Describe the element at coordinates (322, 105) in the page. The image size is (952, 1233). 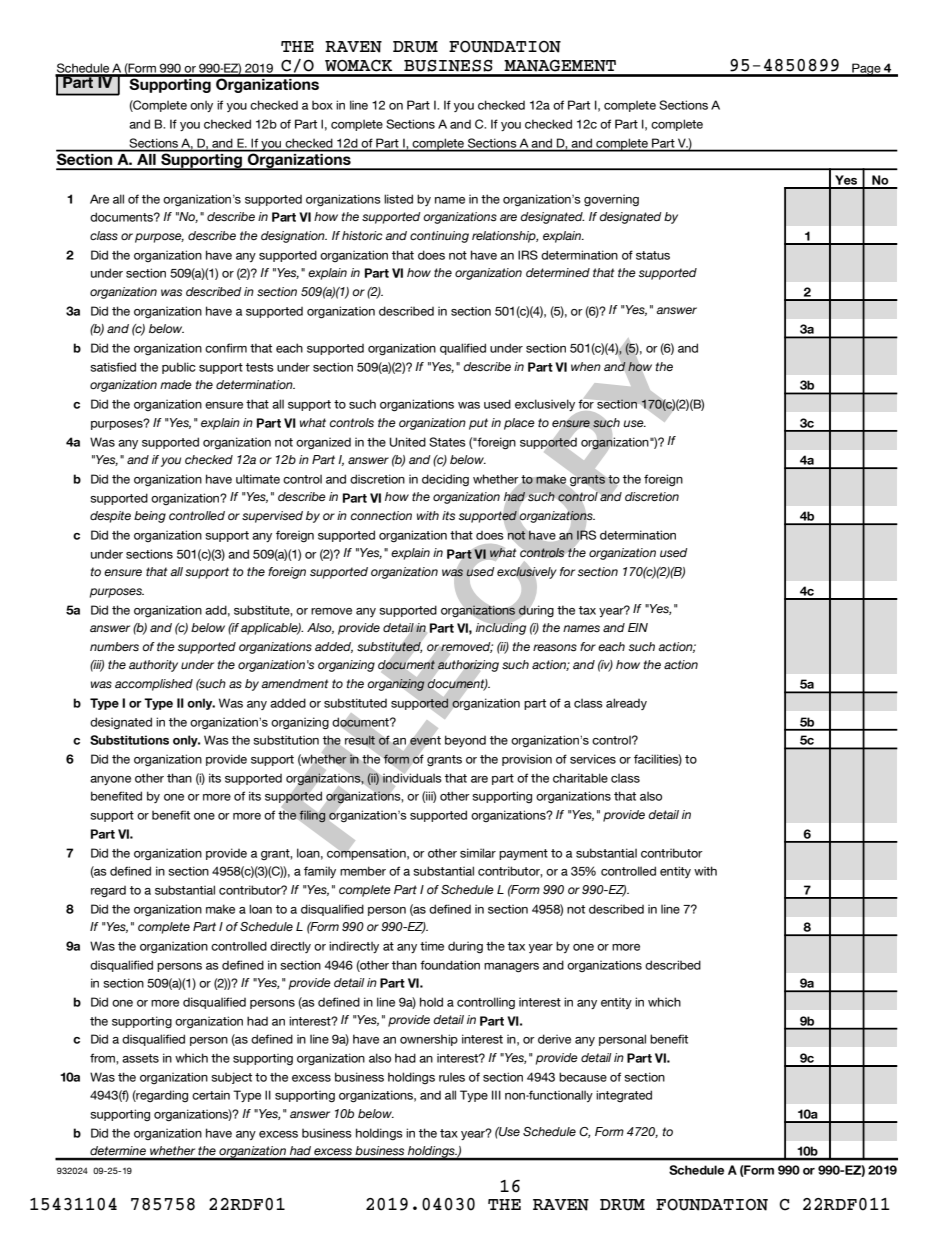
I see `box` at that location.
